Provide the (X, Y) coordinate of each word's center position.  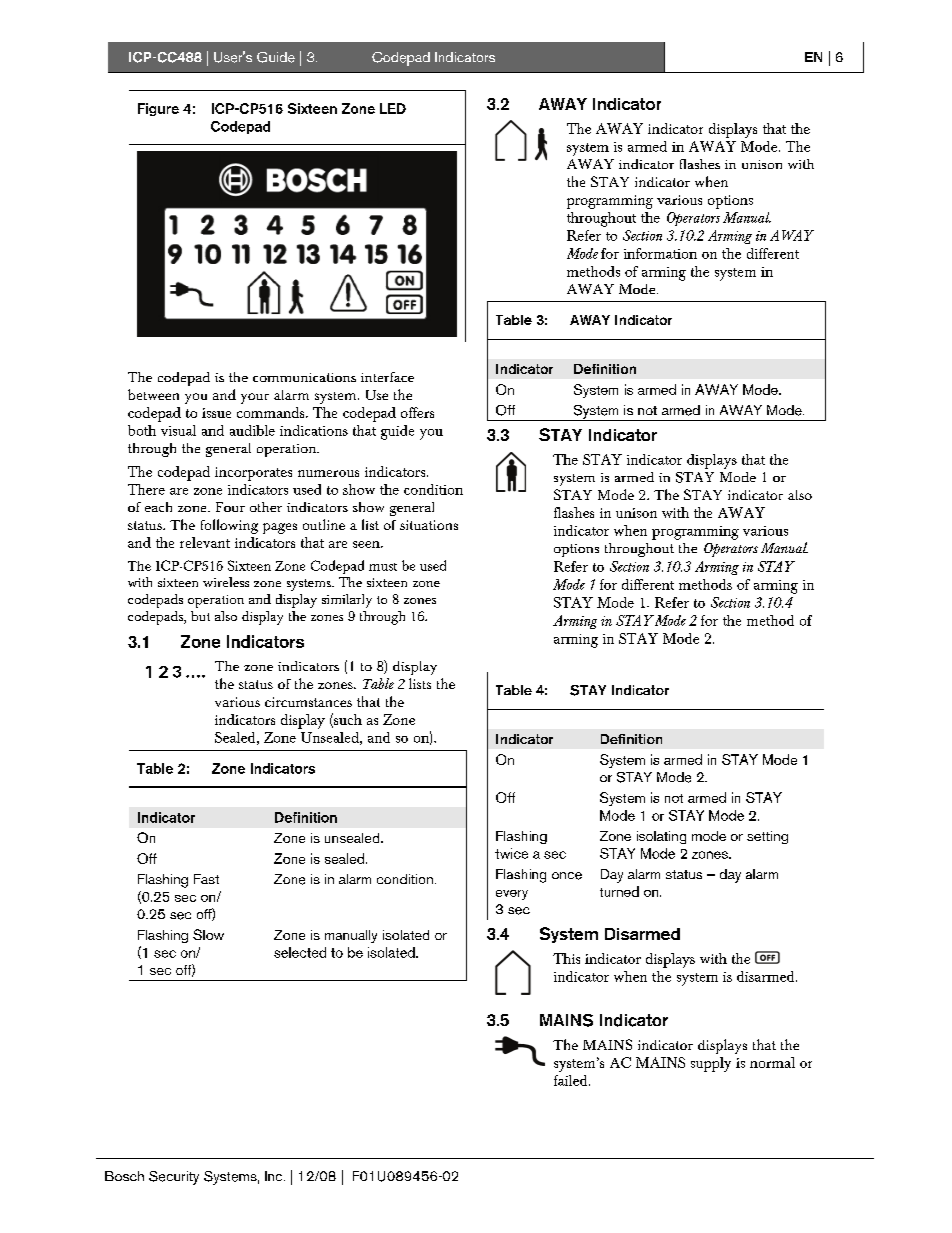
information (660, 253)
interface (387, 377)
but (200, 616)
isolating (661, 837)
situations (429, 525)
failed (572, 1080)
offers (417, 412)
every (512, 895)
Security (174, 1178)
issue (216, 413)
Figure (158, 109)
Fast (206, 879)
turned (619, 891)
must (383, 567)
